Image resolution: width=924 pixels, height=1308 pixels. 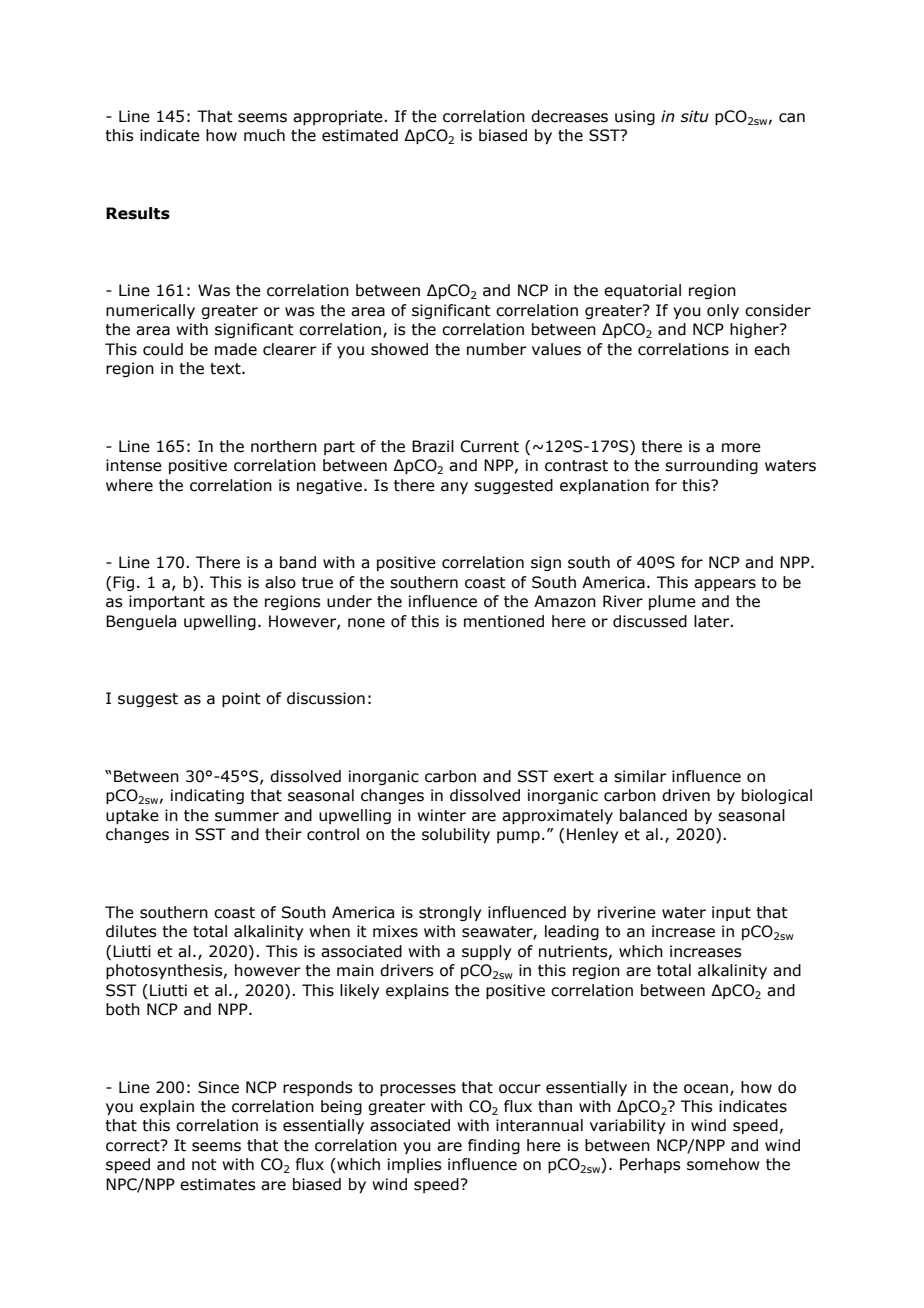 I want to click on input, so click(x=731, y=913).
